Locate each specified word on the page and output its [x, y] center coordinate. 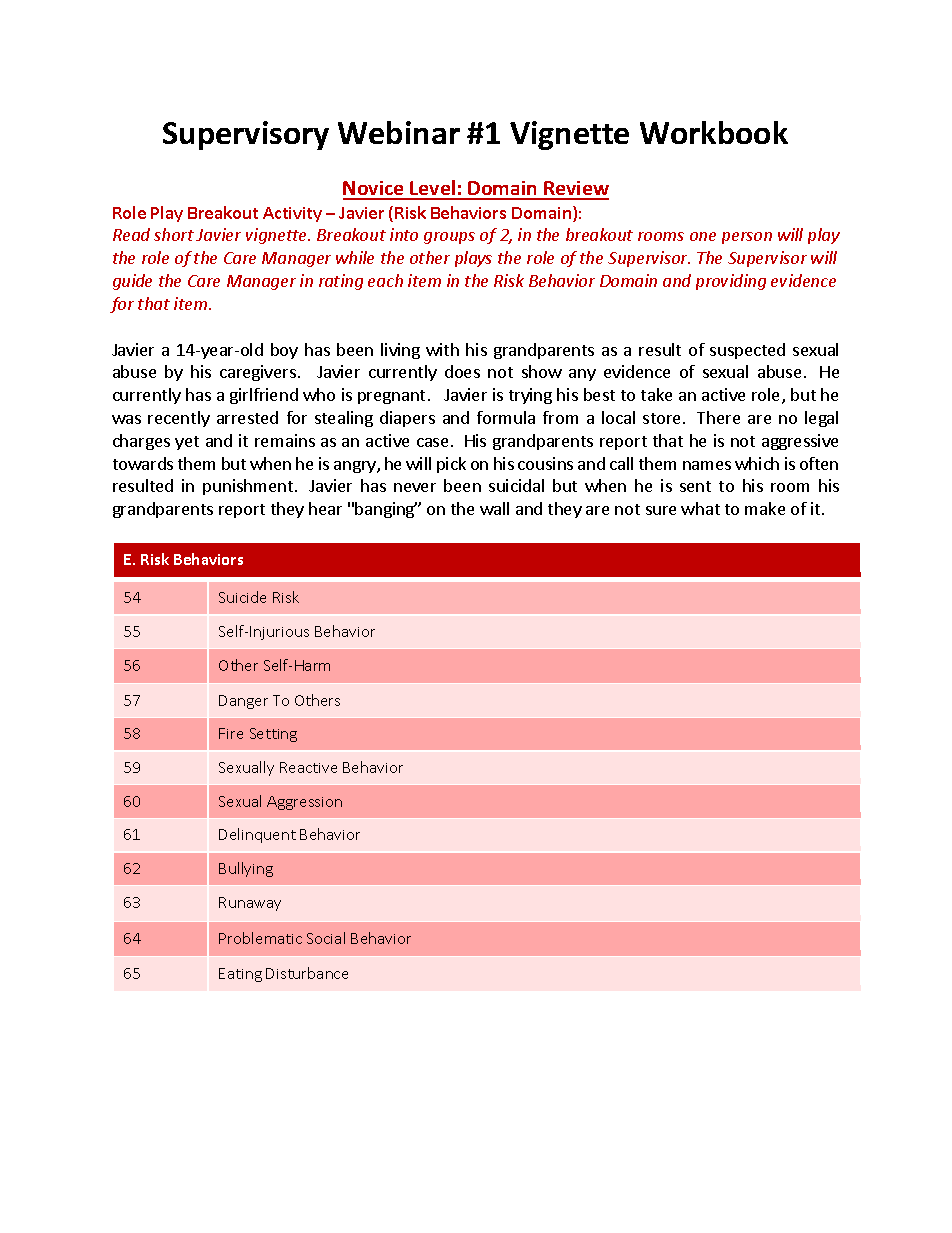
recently [179, 419]
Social [326, 938]
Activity [292, 214]
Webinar [399, 132]
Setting [273, 735]
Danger [243, 702]
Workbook [714, 132]
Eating [240, 975]
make [765, 508]
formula [506, 417]
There [718, 417]
